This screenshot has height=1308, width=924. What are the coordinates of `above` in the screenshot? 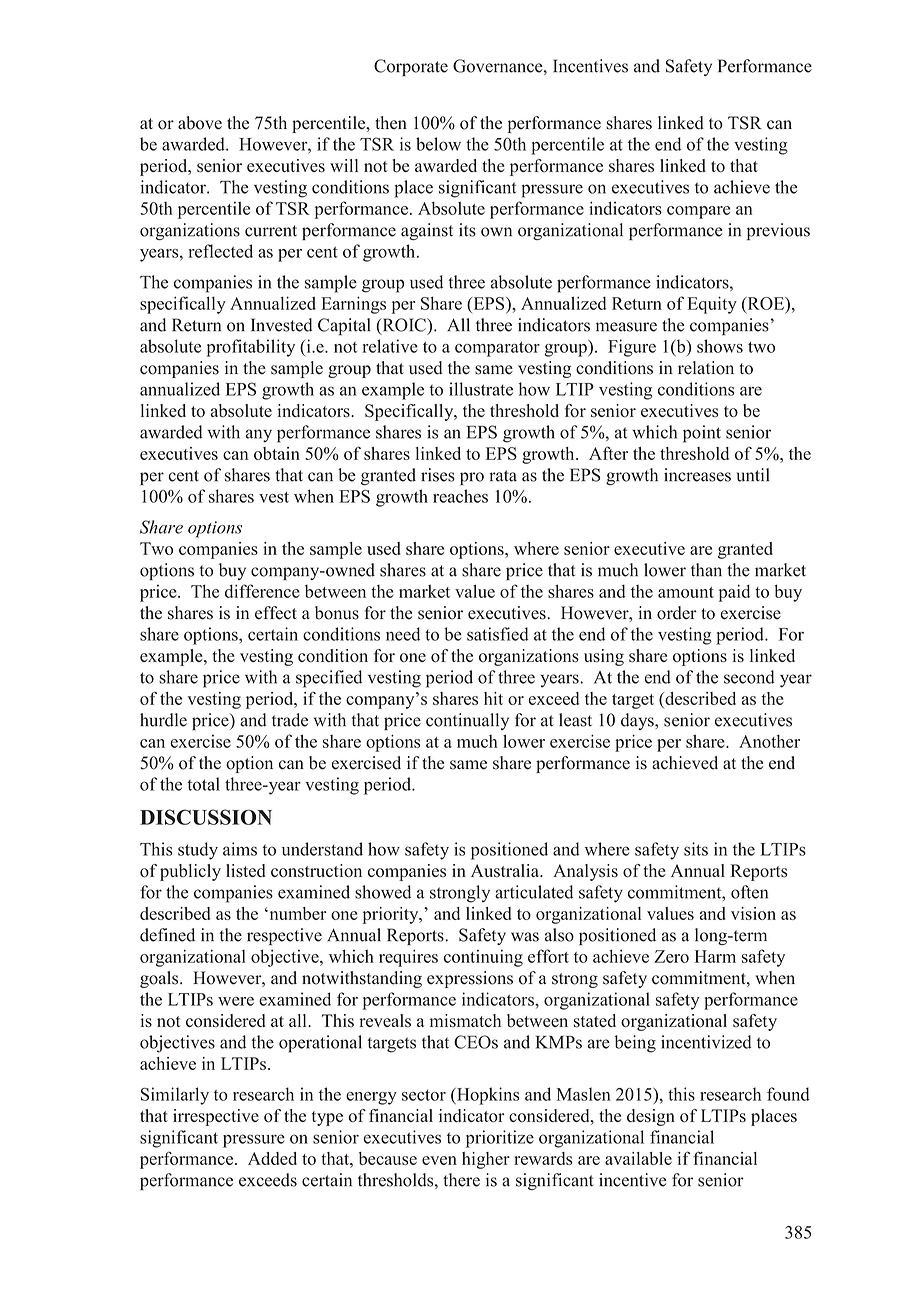 It's located at (200, 123).
